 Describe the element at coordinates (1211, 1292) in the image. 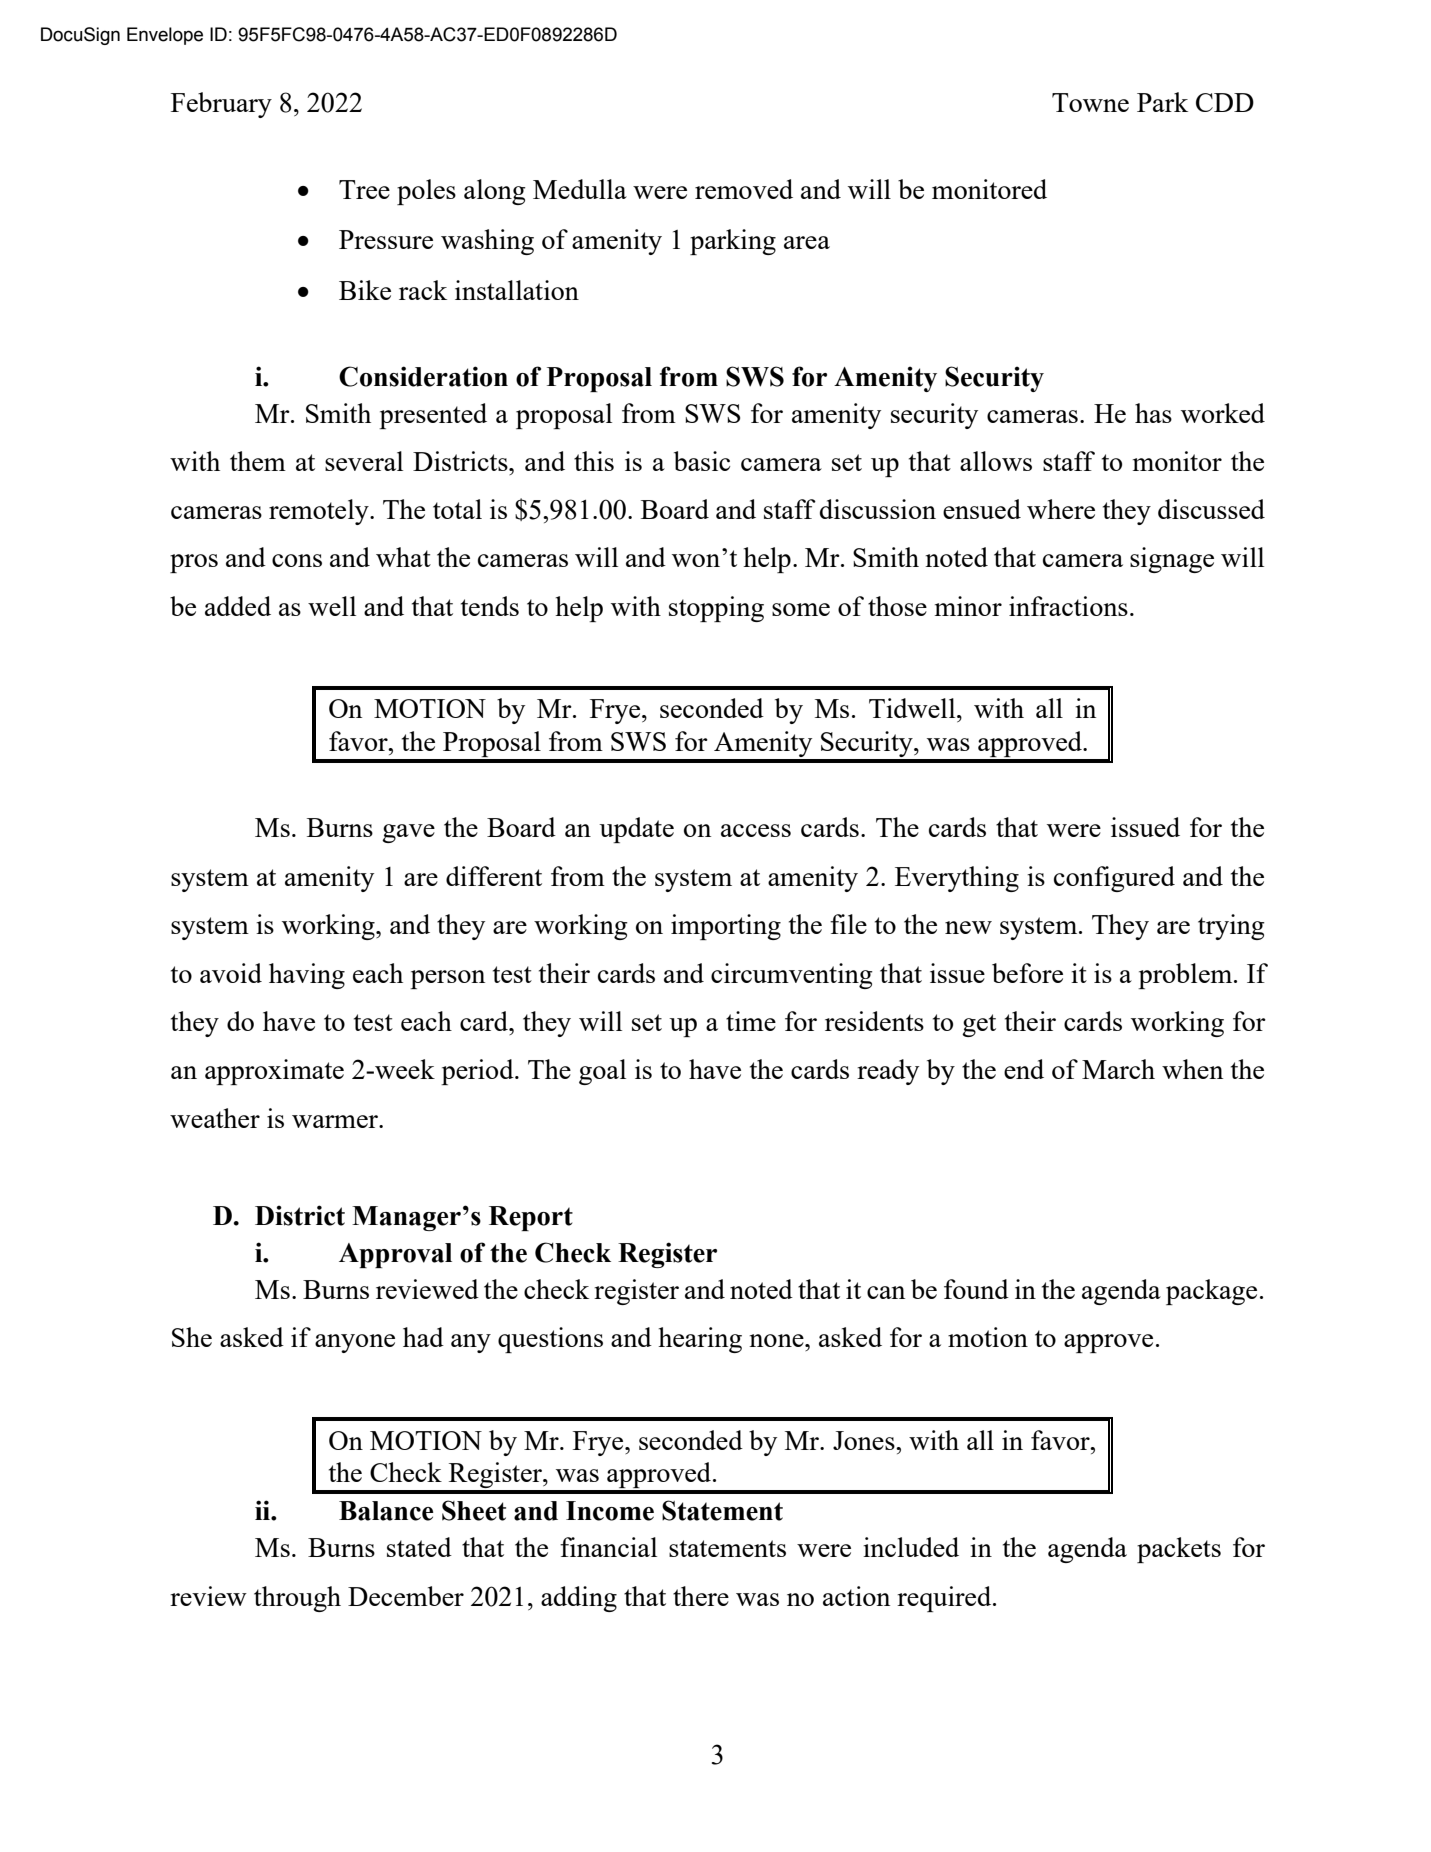

I see `package` at that location.
